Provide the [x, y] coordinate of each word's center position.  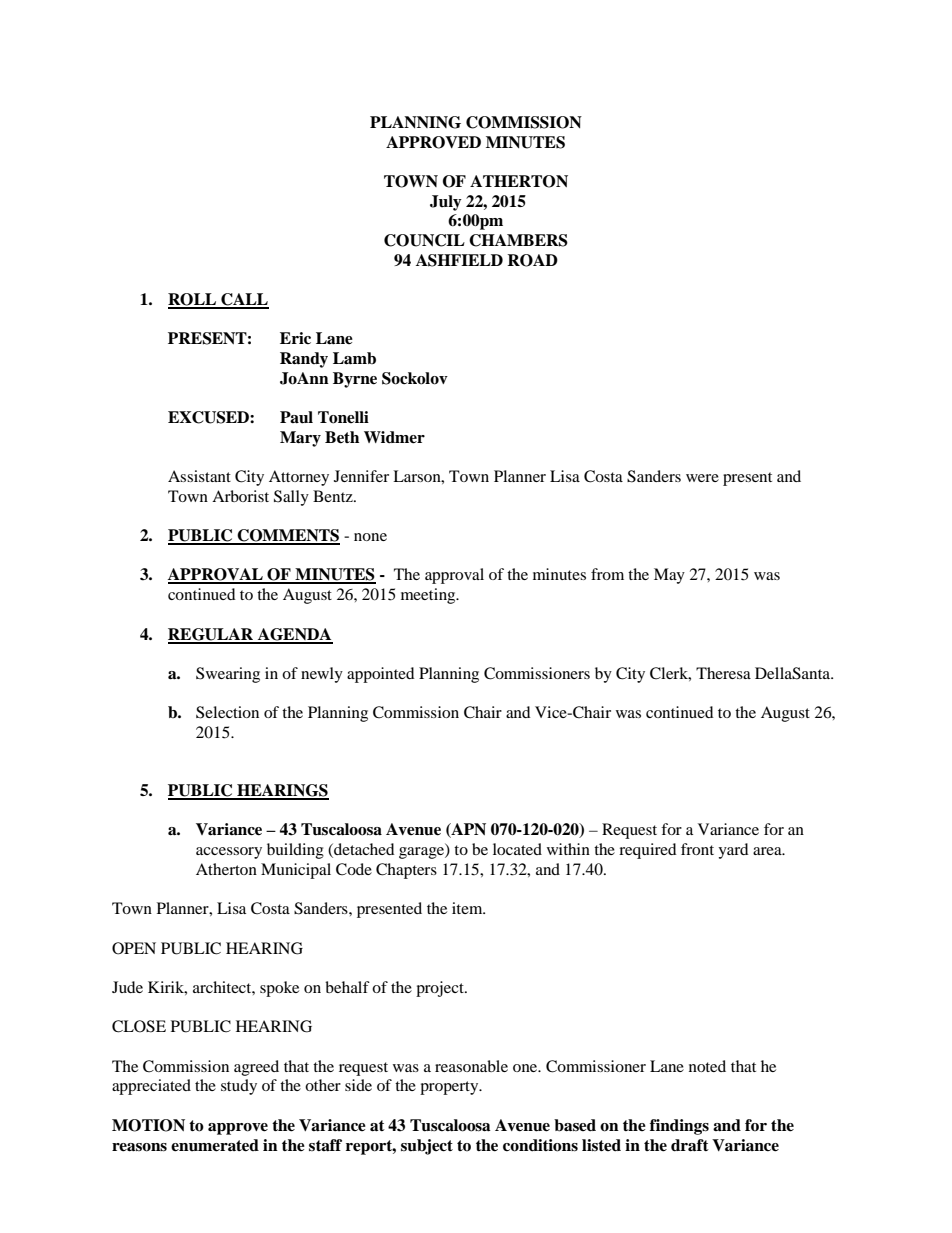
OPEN [134, 948]
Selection [227, 712]
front [697, 849]
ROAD [532, 260]
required [648, 851]
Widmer [394, 437]
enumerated [215, 1145]
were [702, 478]
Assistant [199, 476]
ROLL [193, 300]
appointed [381, 675]
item [468, 908]
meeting [429, 596]
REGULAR [212, 635]
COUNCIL [424, 240]
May [669, 576]
